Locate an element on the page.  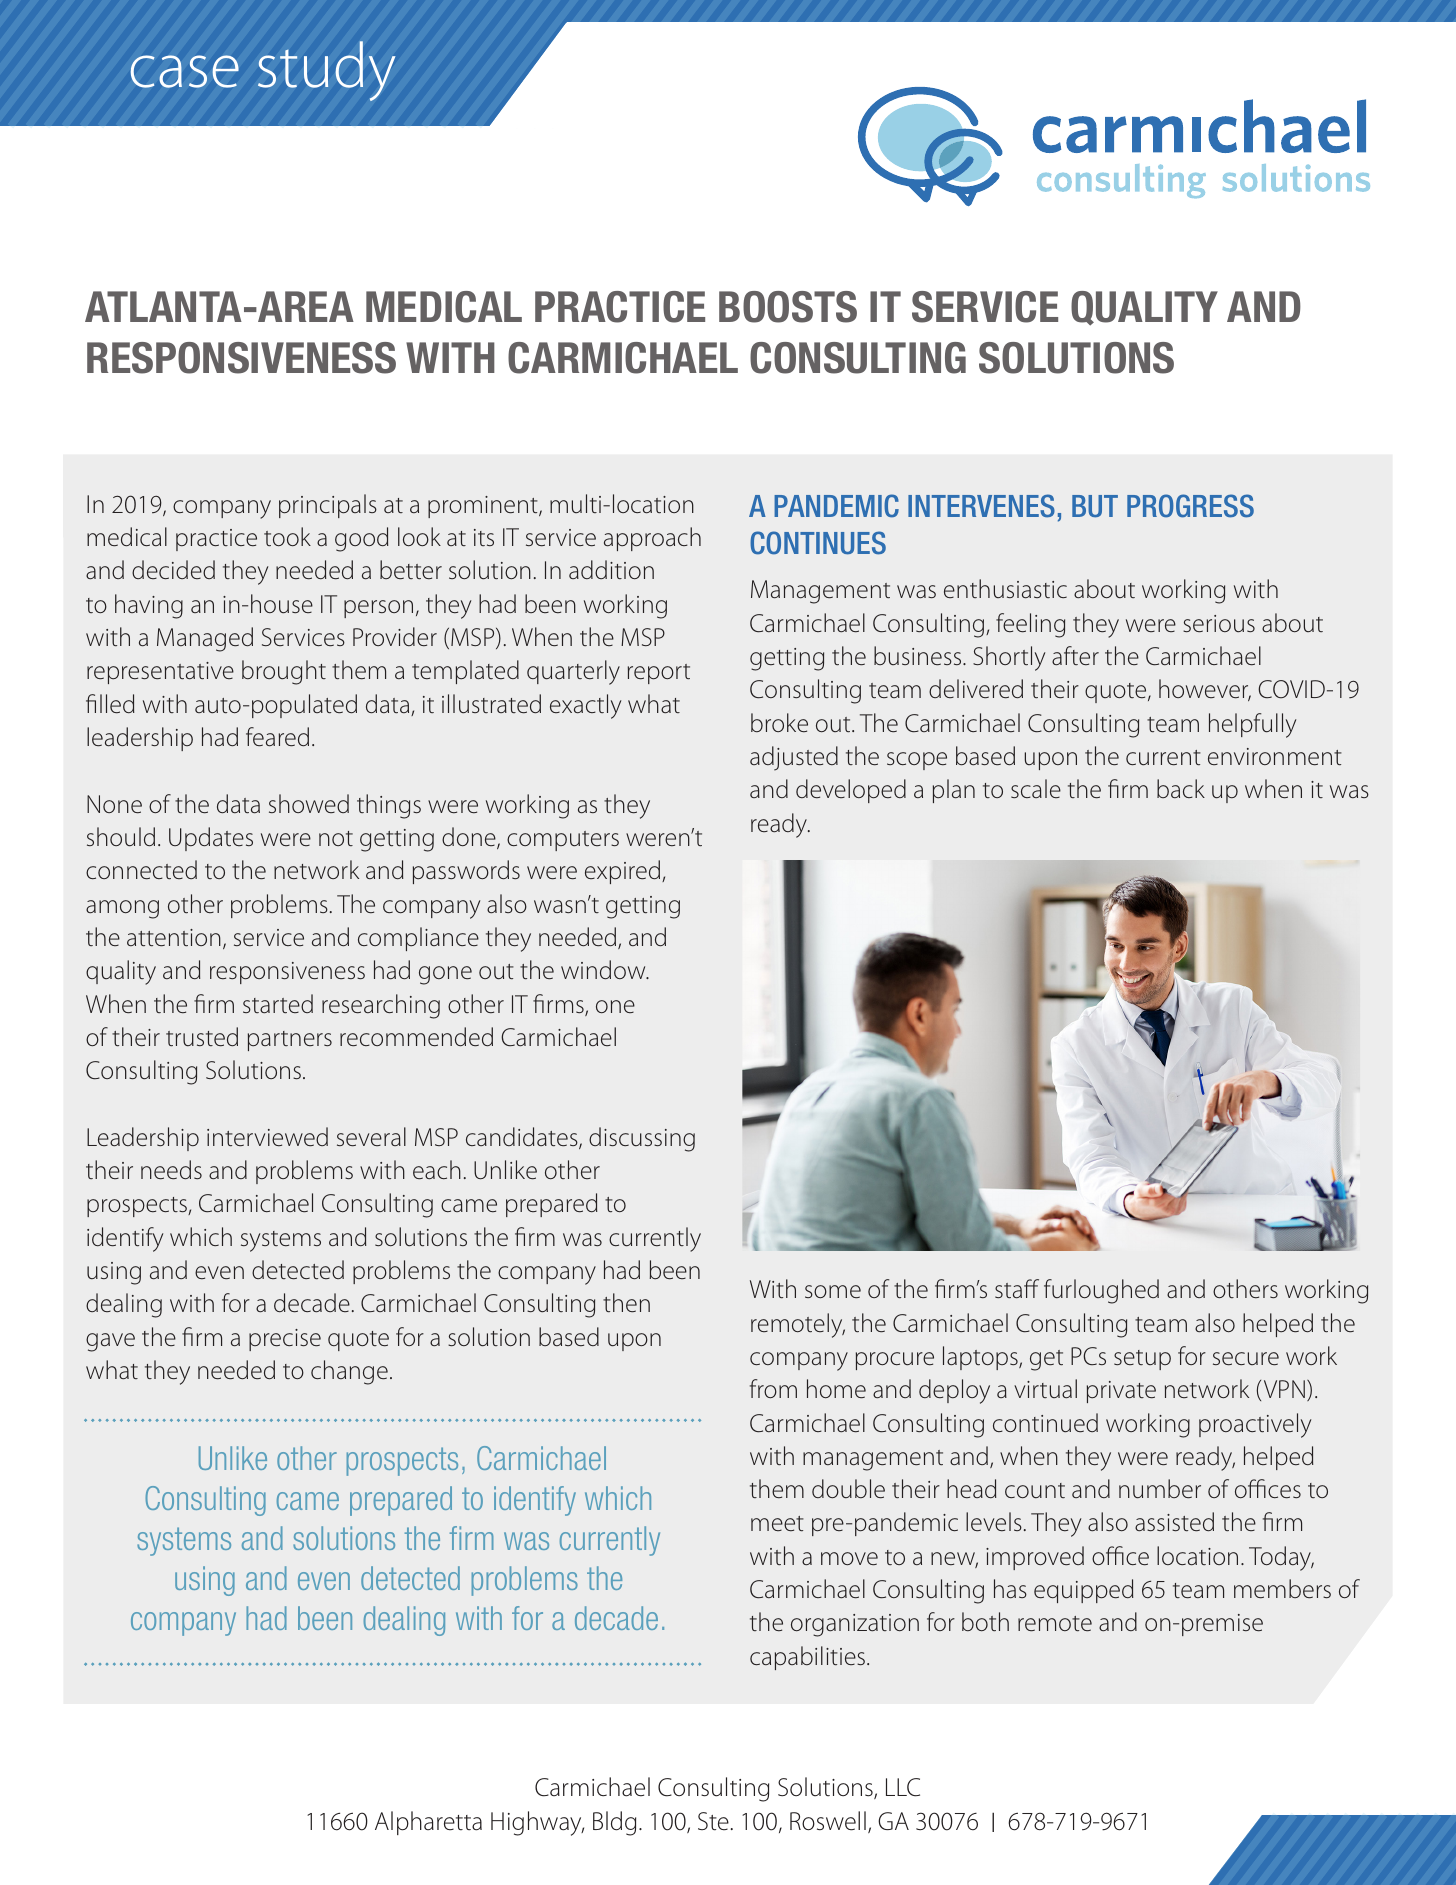
back is located at coordinates (1181, 788).
